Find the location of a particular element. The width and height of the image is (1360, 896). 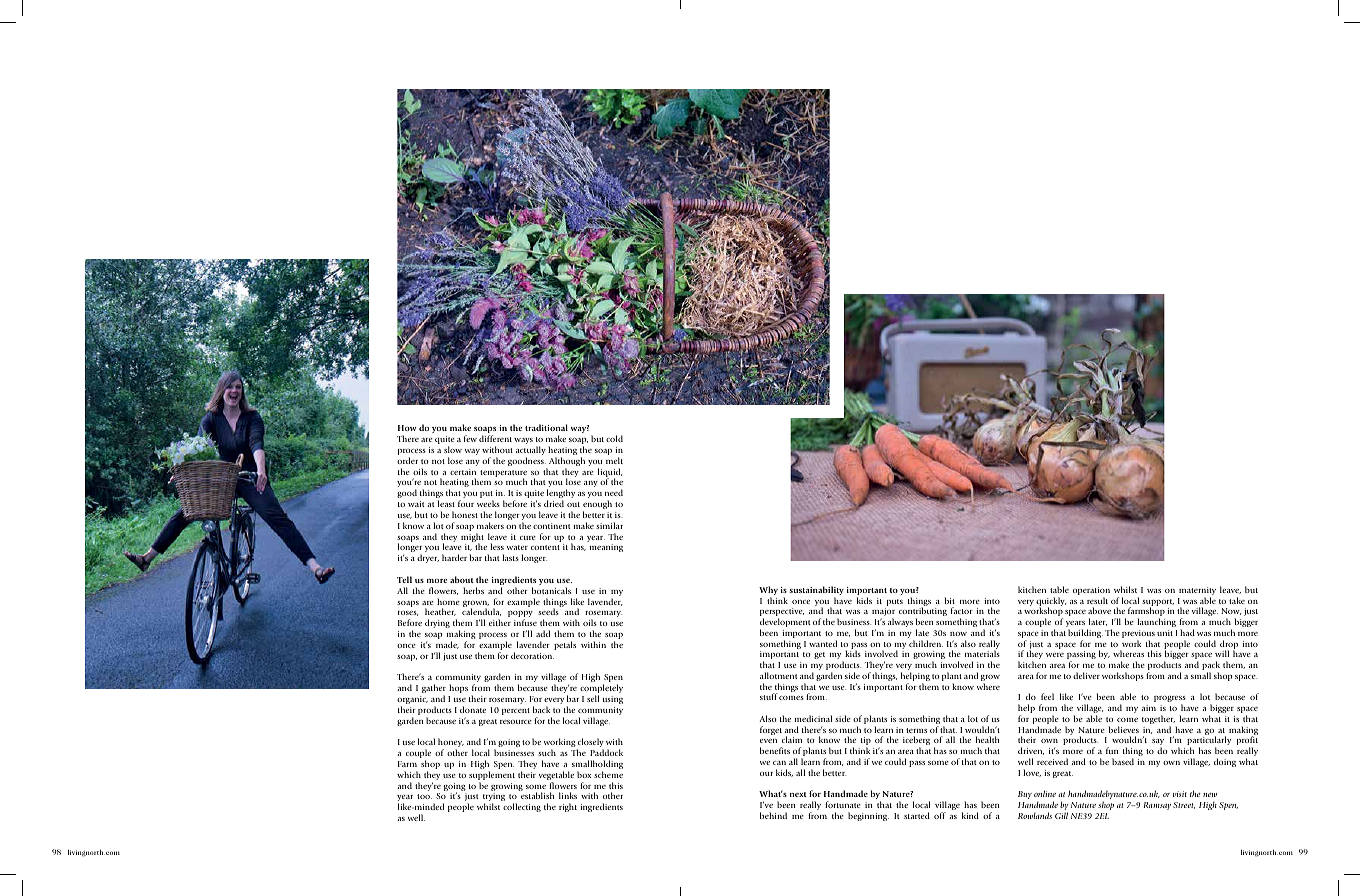

together is located at coordinates (1159, 721).
